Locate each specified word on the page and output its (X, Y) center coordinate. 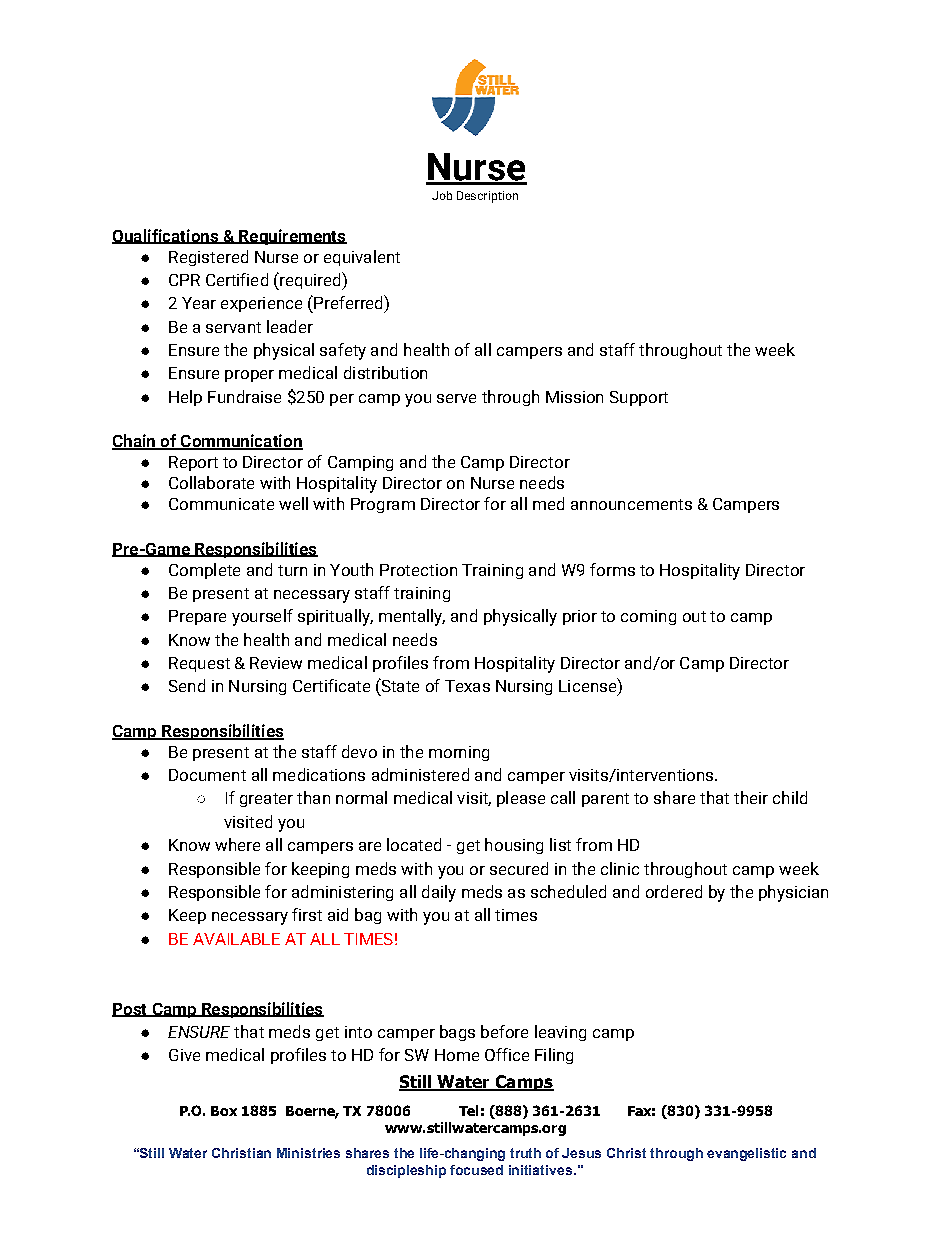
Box (224, 1111)
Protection (418, 570)
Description (487, 197)
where (237, 844)
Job (442, 195)
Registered (208, 258)
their (751, 797)
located (414, 844)
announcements (631, 504)
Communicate (221, 504)
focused (476, 1170)
